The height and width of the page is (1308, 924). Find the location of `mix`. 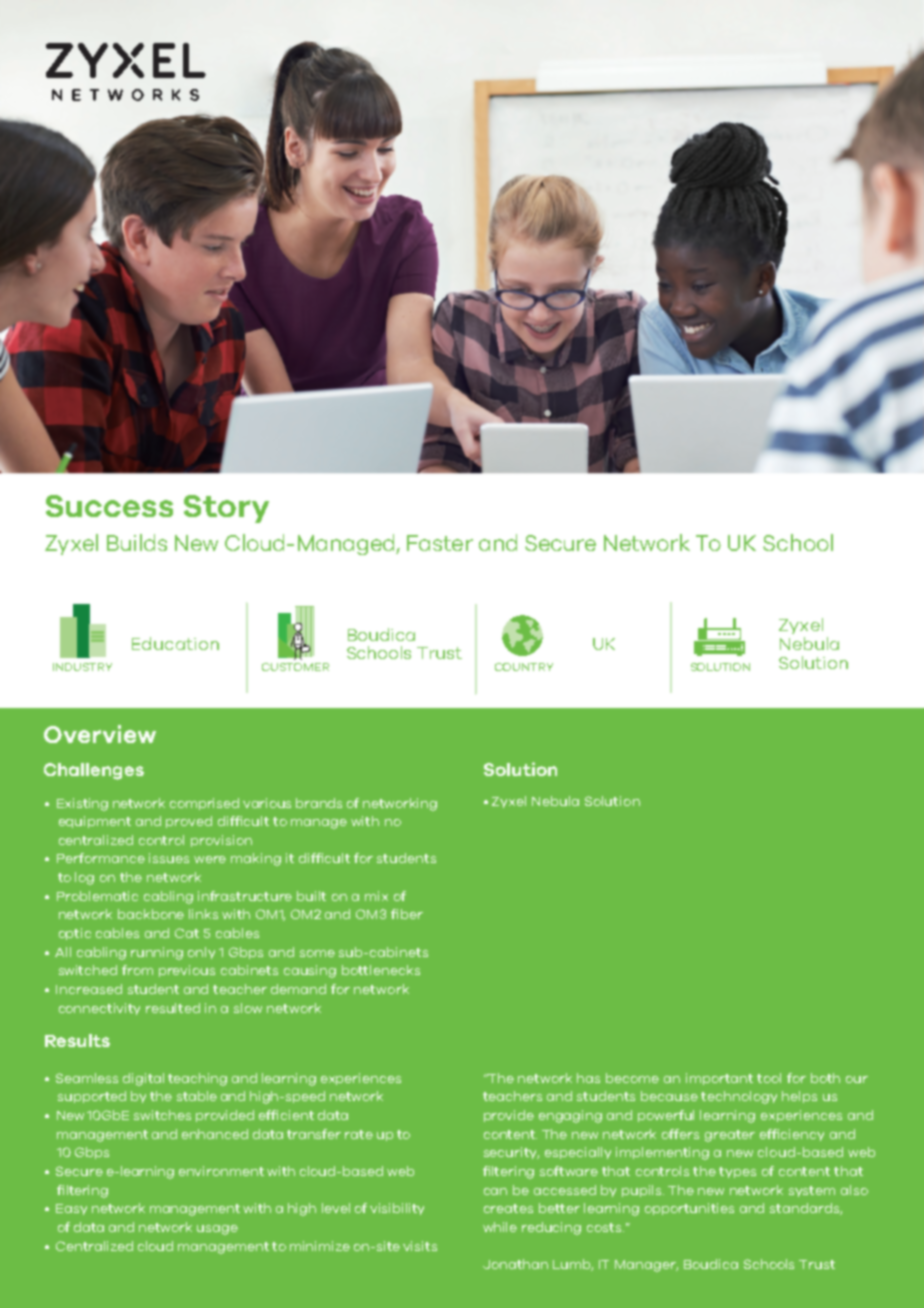

mix is located at coordinates (376, 896).
